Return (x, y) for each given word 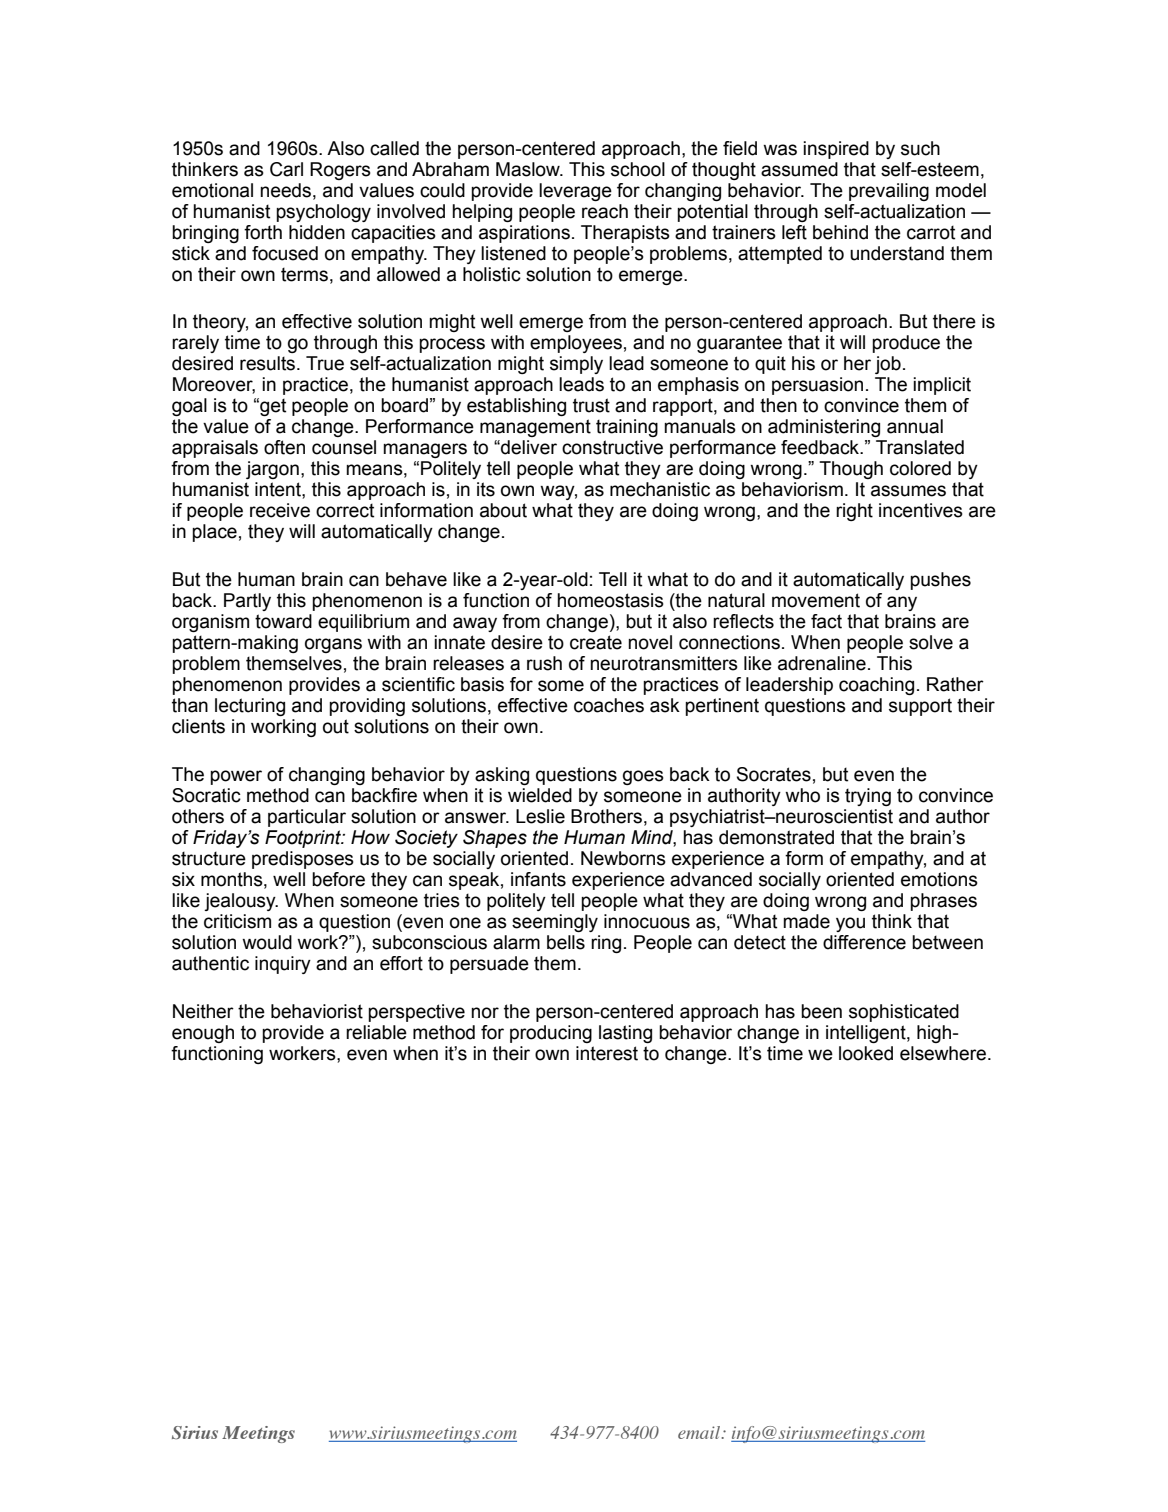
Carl (286, 169)
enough (203, 1034)
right (854, 512)
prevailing (889, 192)
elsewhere (943, 1053)
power (236, 777)
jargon (272, 470)
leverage (575, 192)
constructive (612, 447)
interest (607, 1053)
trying (868, 797)
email (700, 1432)
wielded (540, 795)
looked (866, 1053)
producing (551, 1034)
